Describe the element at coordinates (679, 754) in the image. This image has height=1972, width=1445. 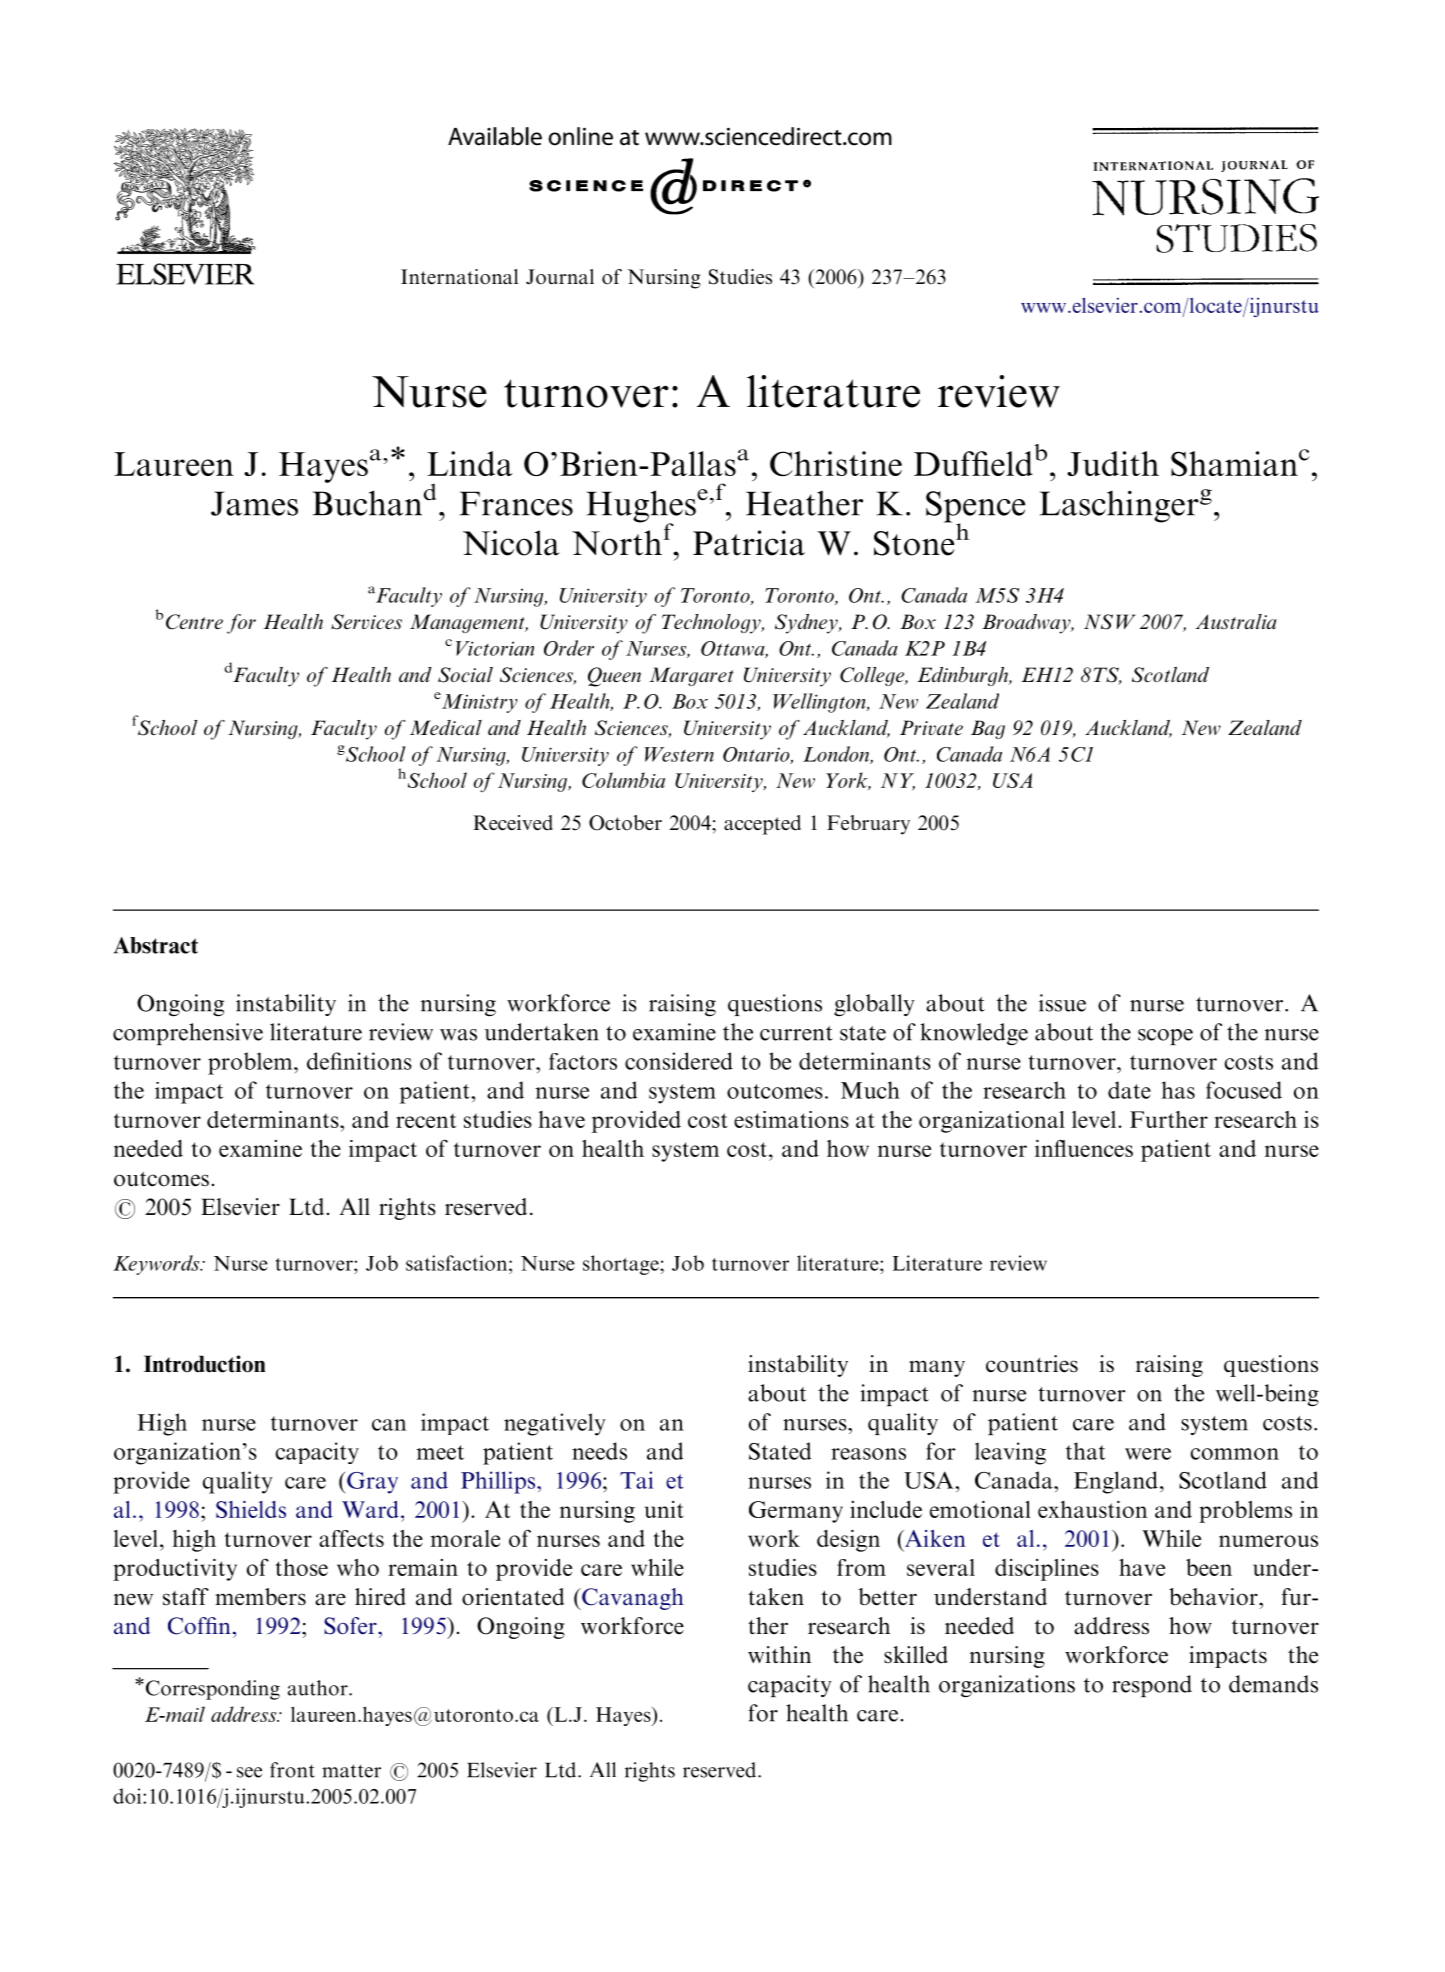
I see `Western` at that location.
